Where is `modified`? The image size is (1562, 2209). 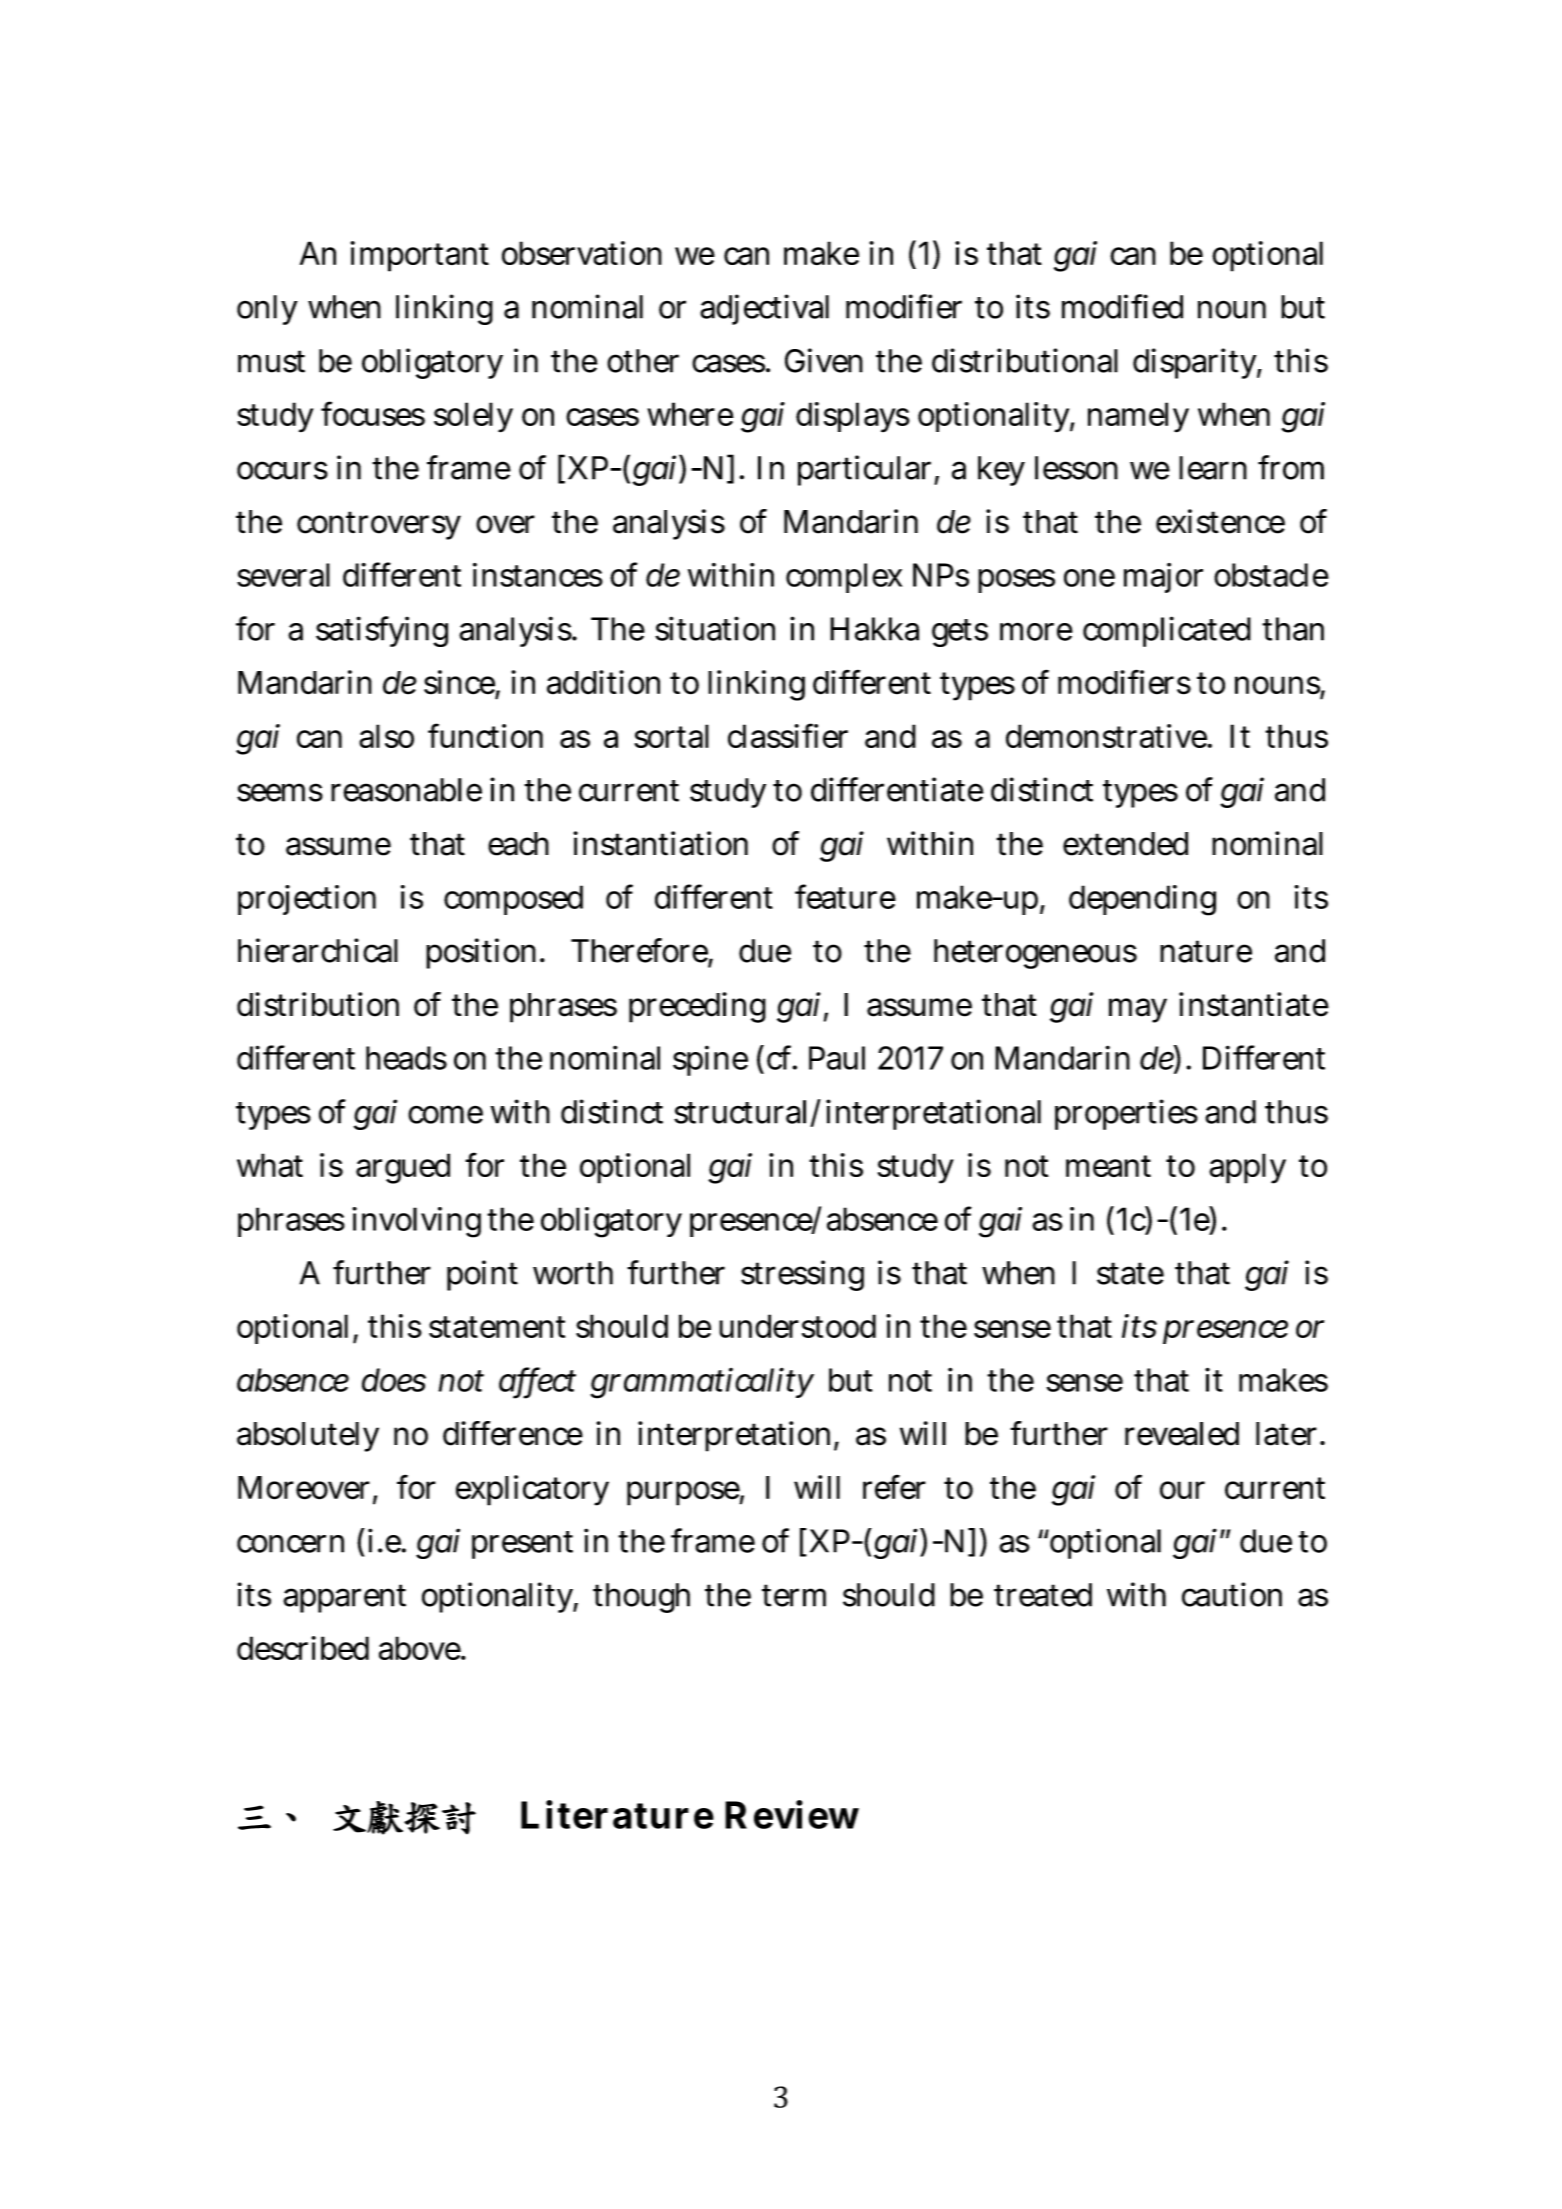
modified is located at coordinates (1122, 306).
